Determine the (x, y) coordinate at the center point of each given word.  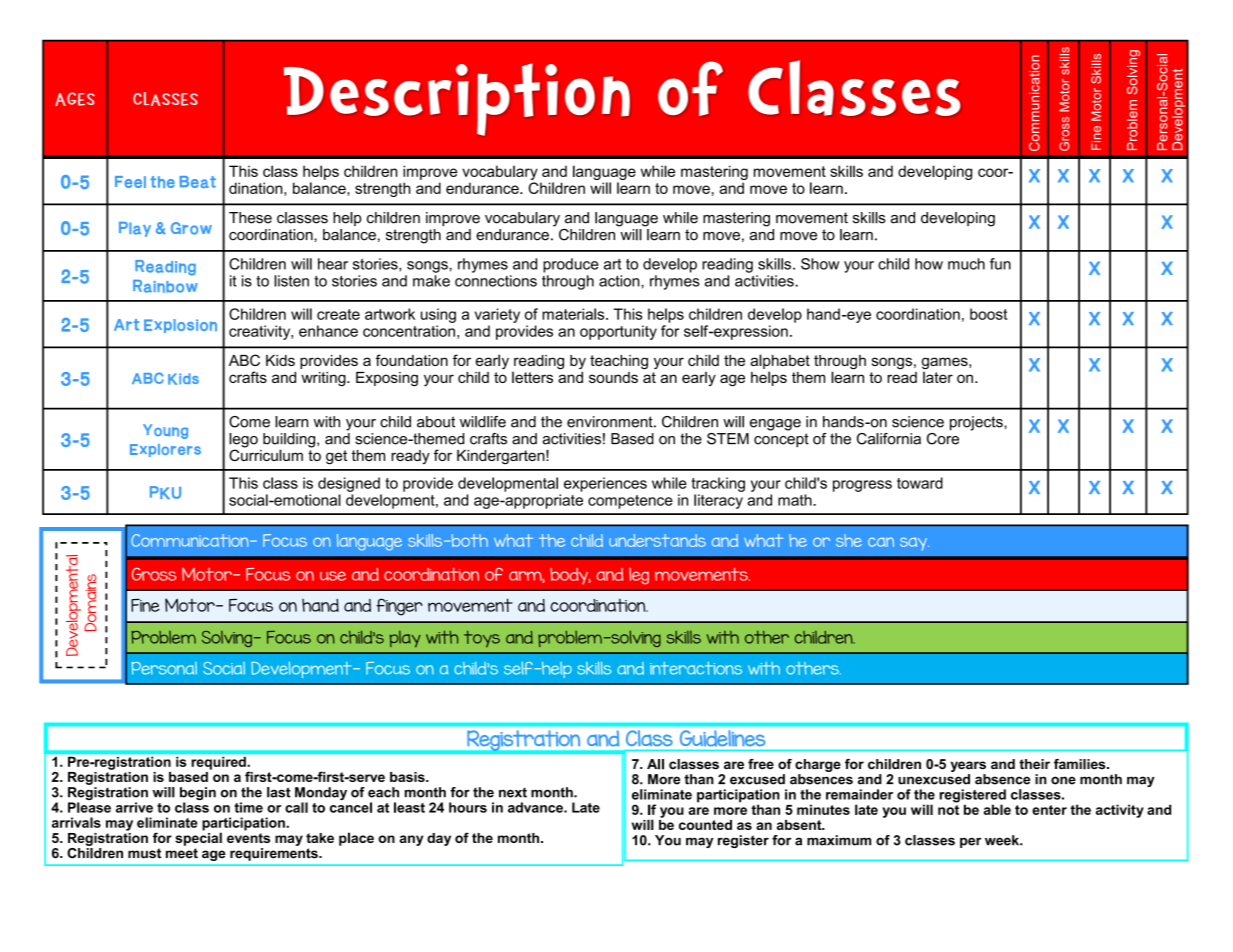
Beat (197, 182)
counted (705, 825)
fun (1000, 264)
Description (457, 99)
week (1003, 840)
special (198, 838)
